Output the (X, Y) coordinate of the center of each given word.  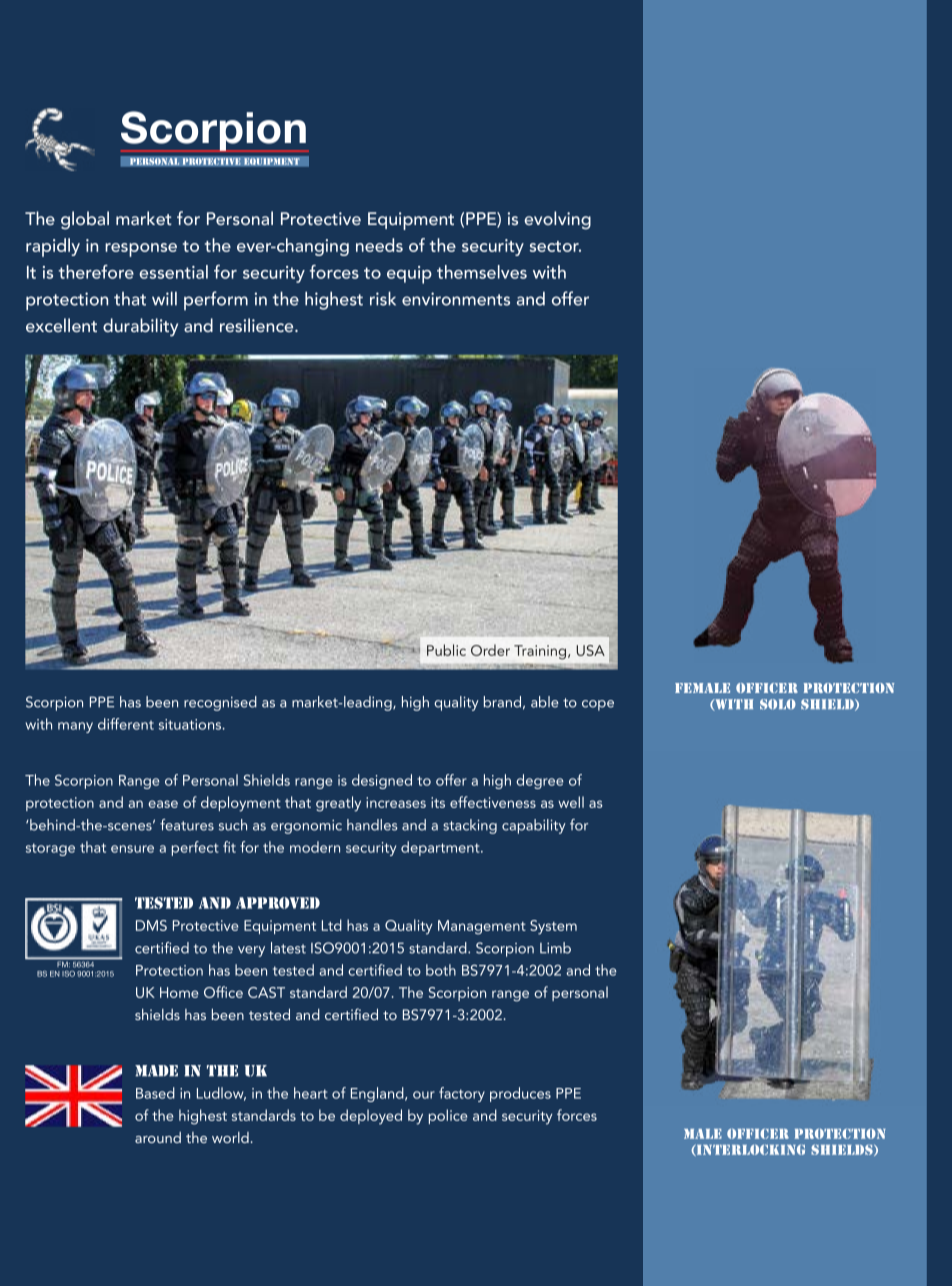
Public (446, 650)
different (126, 724)
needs (379, 245)
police (448, 1116)
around (158, 1137)
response (141, 250)
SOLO (778, 704)
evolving (557, 220)
